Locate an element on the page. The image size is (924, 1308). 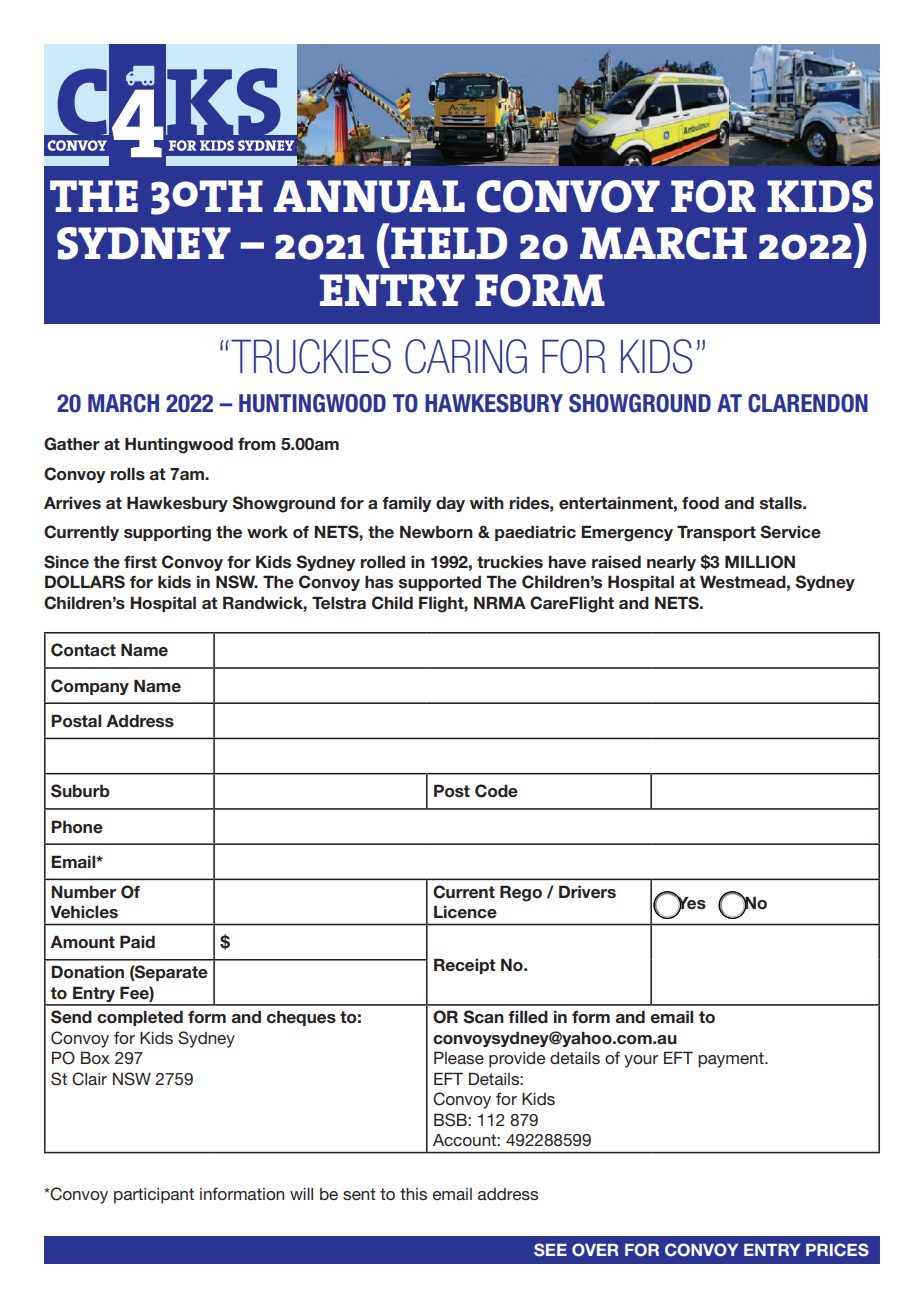
ANNUAL is located at coordinates (369, 196).
